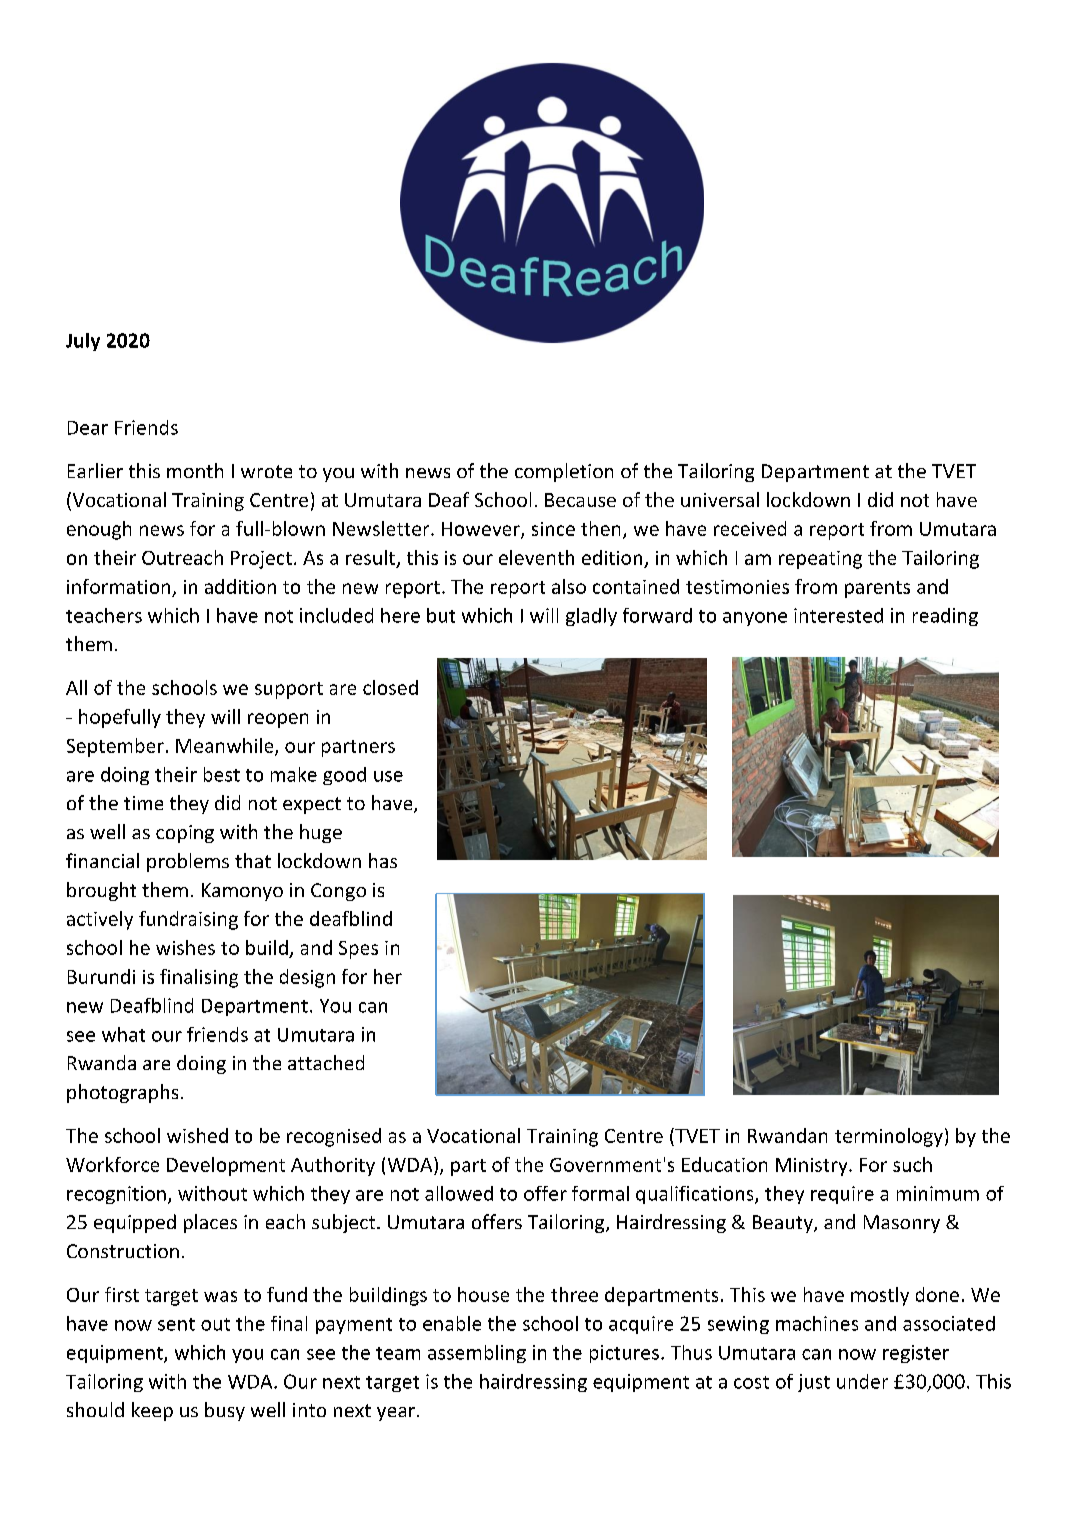  What do you see at coordinates (564, 472) in the document?
I see `completion` at bounding box center [564, 472].
